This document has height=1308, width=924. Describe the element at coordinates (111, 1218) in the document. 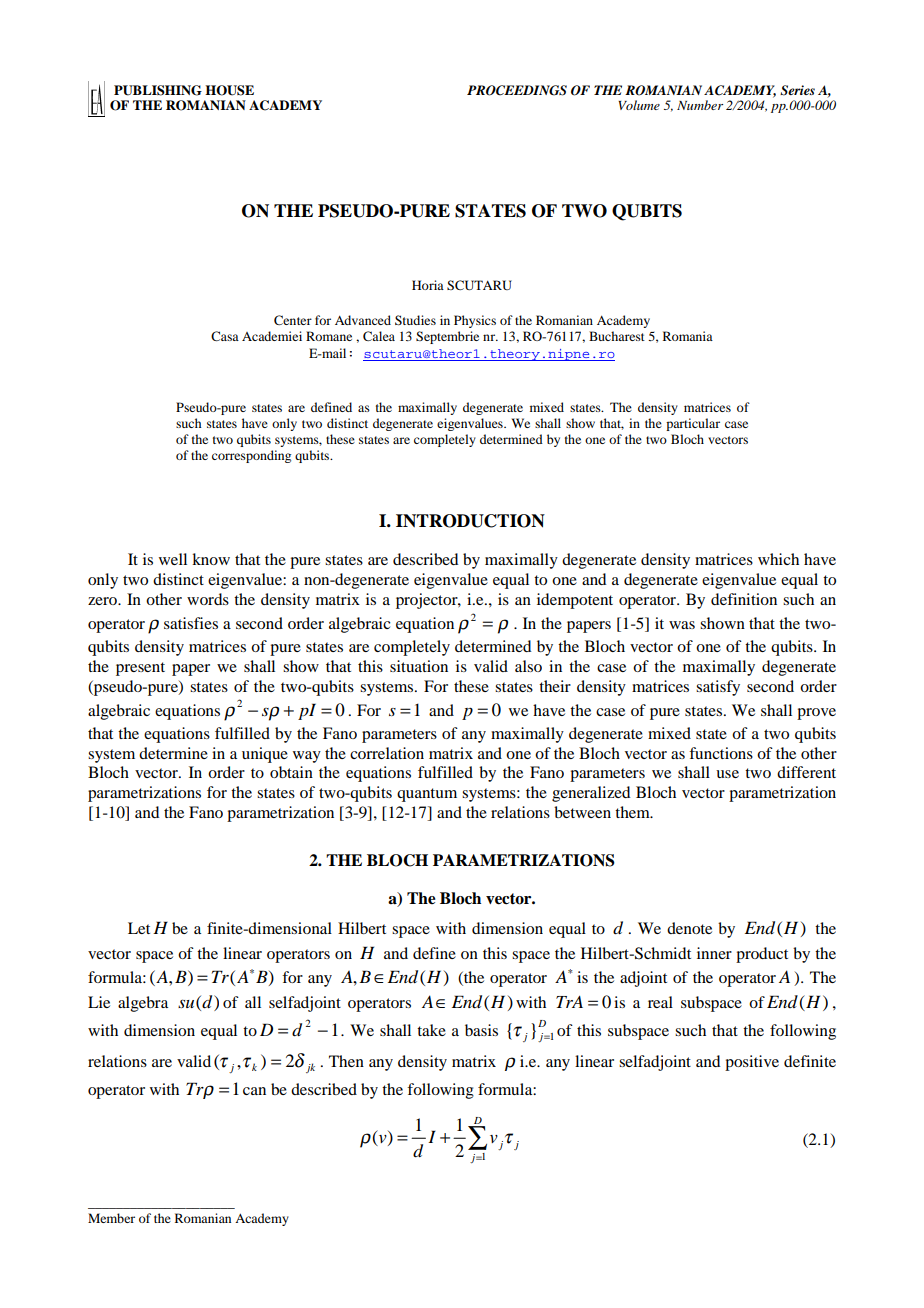

I see `Member` at that location.
